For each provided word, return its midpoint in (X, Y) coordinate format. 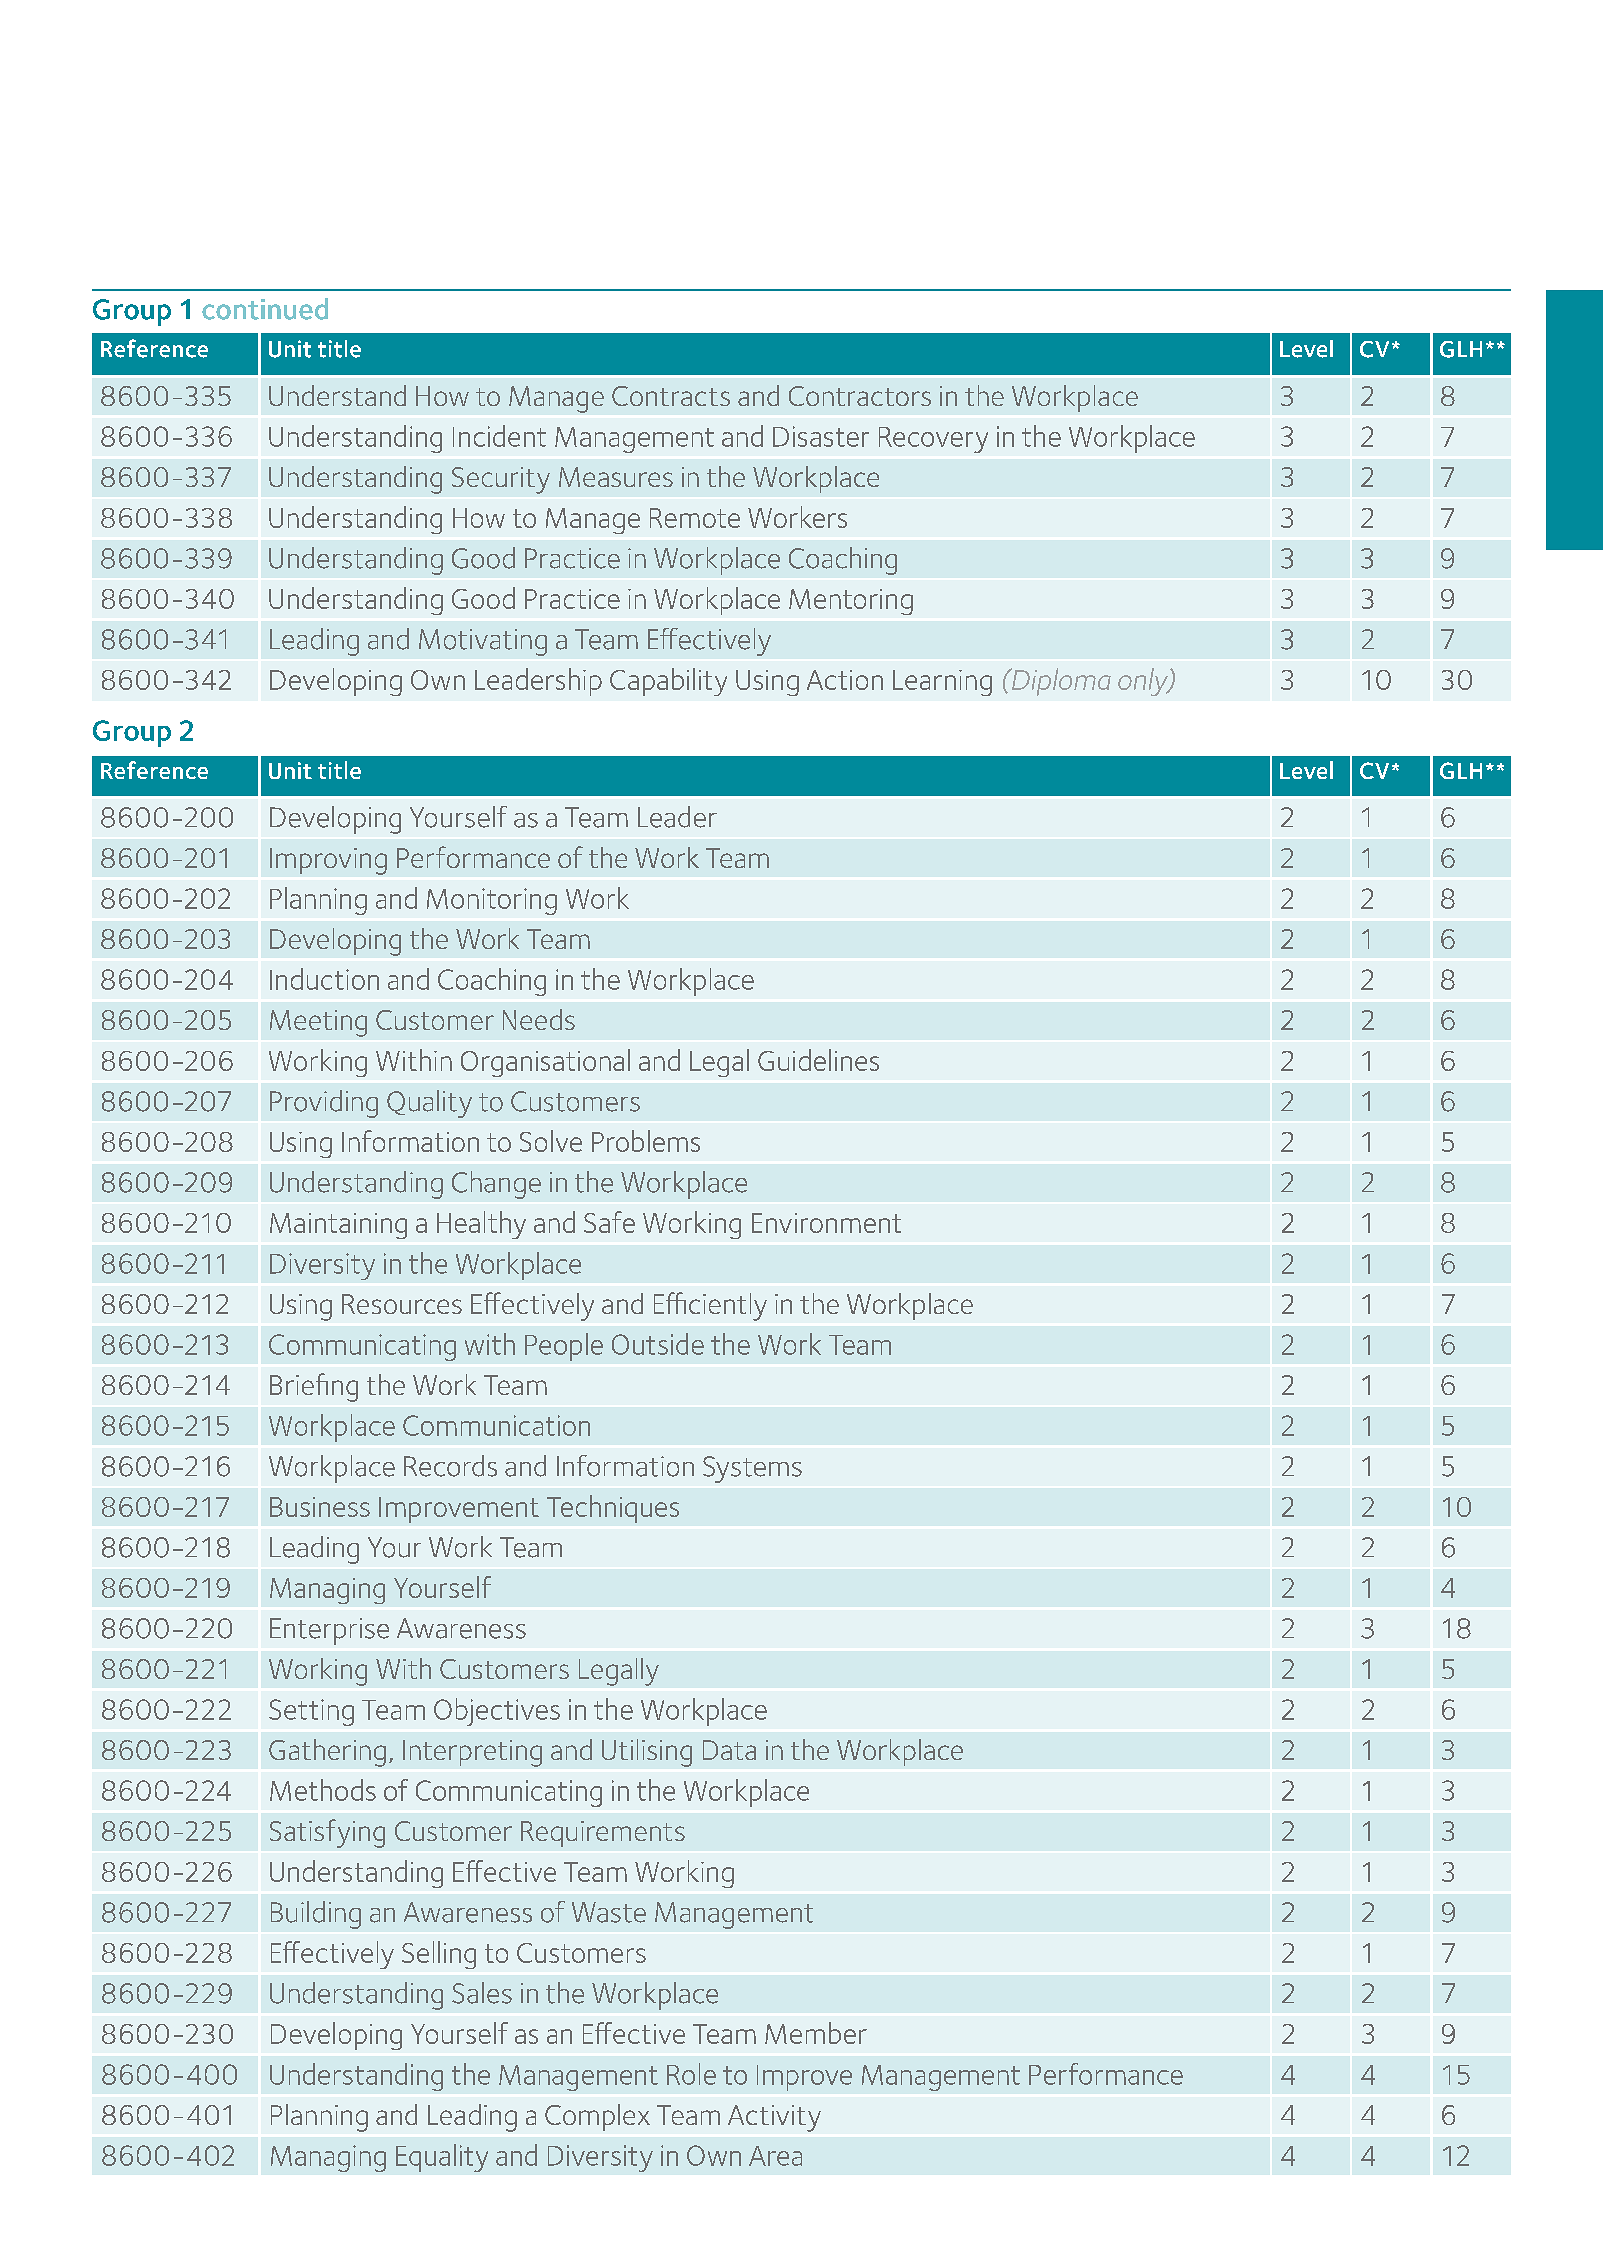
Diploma (1060, 682)
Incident (499, 436)
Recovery (933, 440)
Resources (402, 1304)
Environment (826, 1223)
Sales (482, 1993)
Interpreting (472, 1753)
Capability (668, 682)
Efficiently (710, 1306)
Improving (328, 861)
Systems (752, 1469)
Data (729, 1750)
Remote (695, 518)
